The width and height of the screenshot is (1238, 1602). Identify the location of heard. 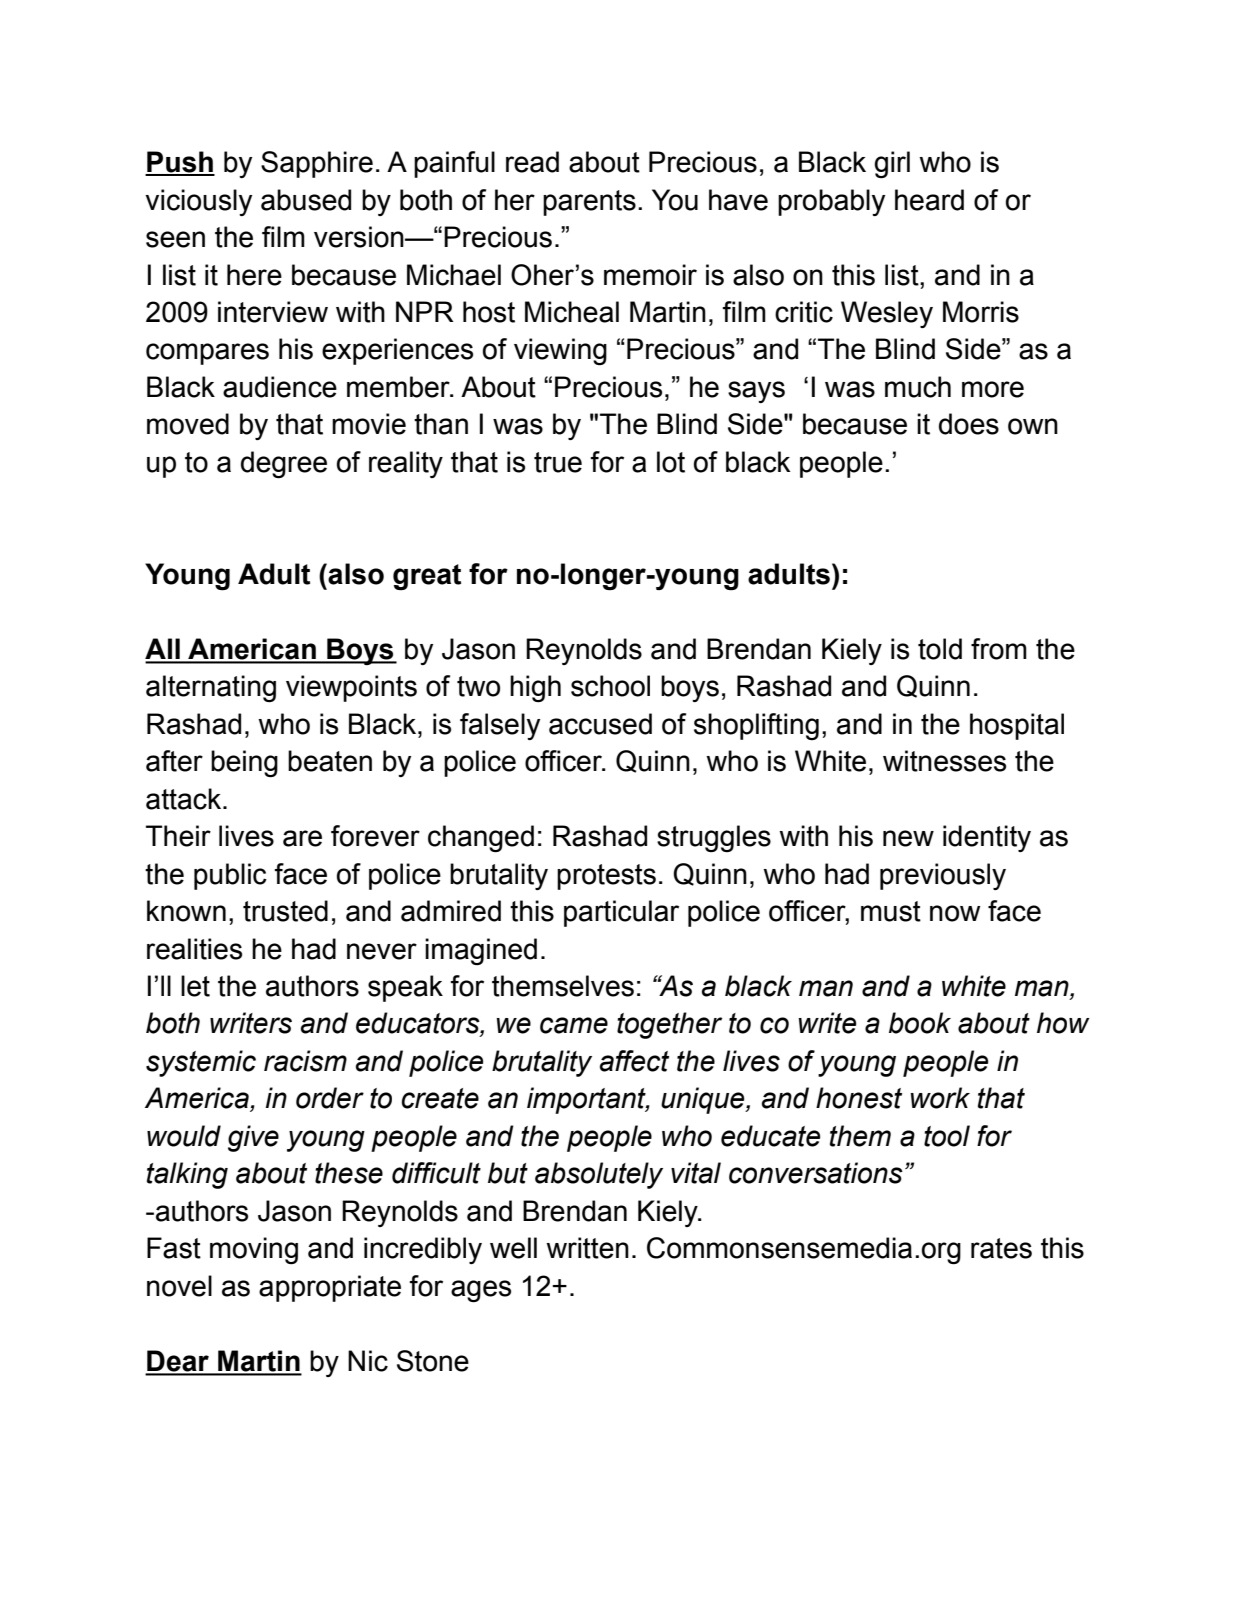
(929, 200).
